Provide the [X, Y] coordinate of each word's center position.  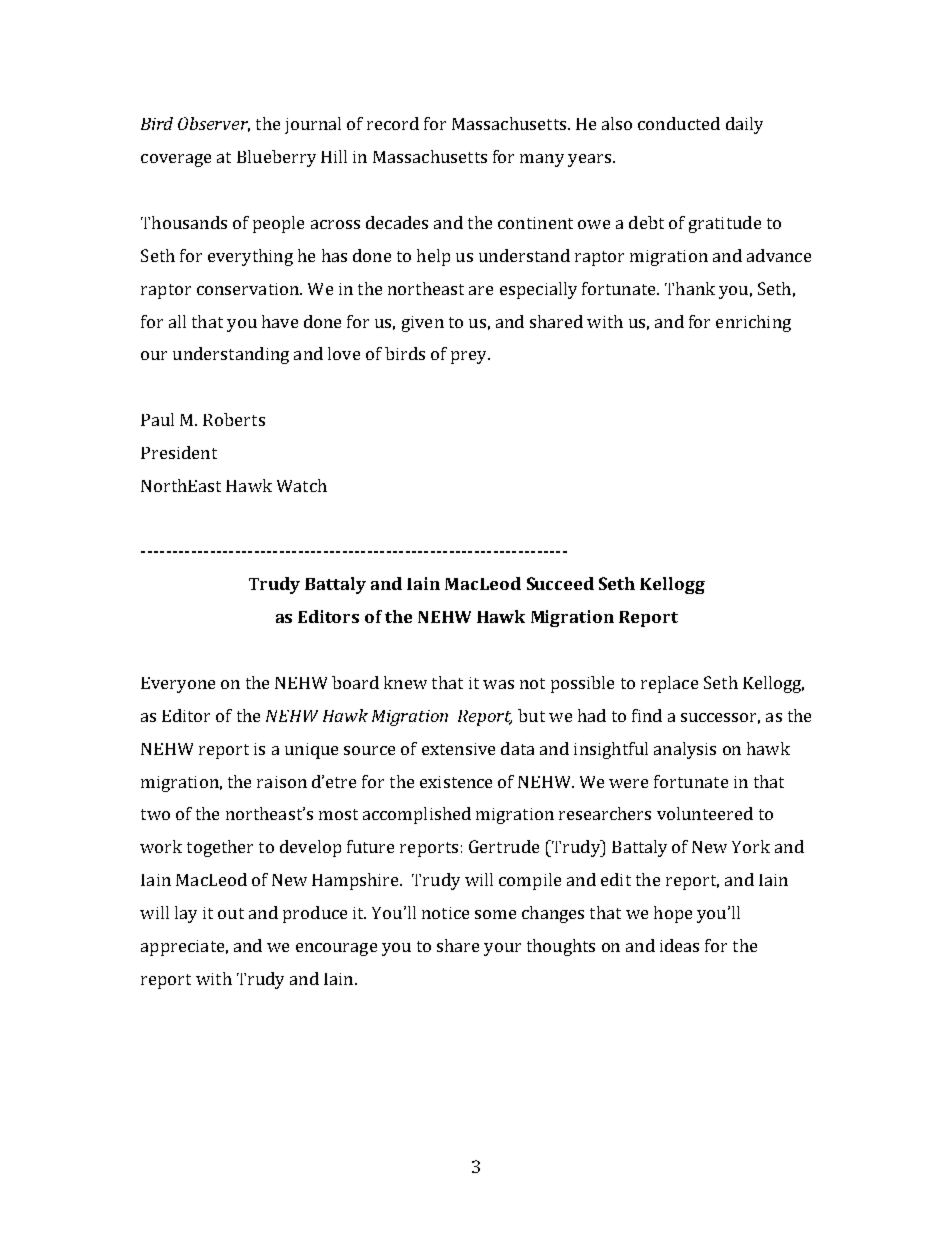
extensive [458, 749]
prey [470, 357]
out [231, 913]
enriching [753, 323]
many [542, 160]
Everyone [178, 685]
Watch [302, 485]
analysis [685, 750]
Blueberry [276, 158]
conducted [679, 123]
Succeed [560, 583]
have [280, 321]
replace [669, 684]
